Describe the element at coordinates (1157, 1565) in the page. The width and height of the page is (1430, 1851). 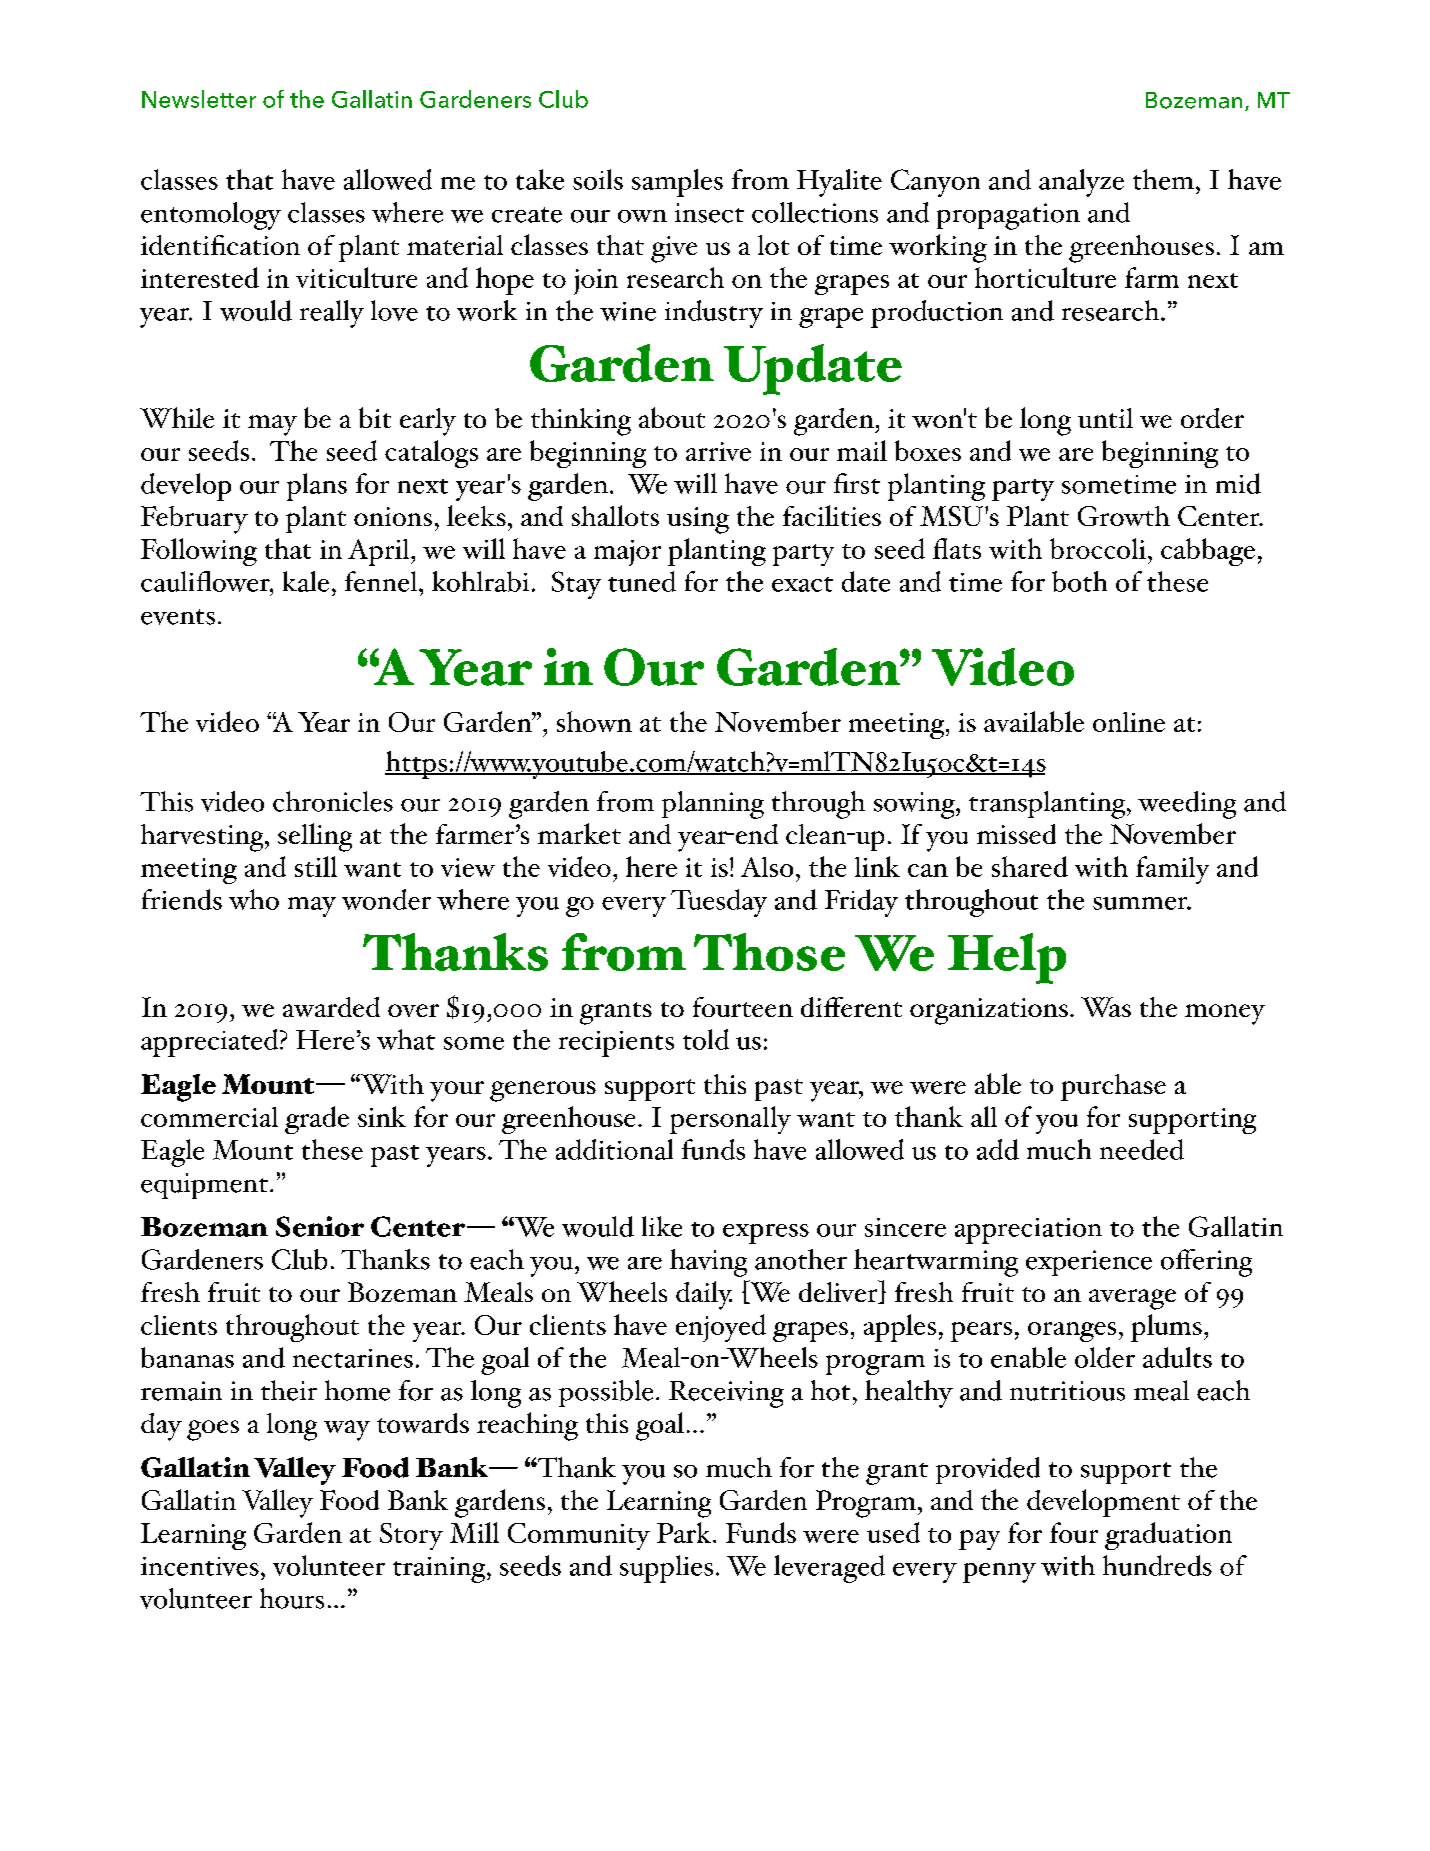
I see `hundreds` at that location.
